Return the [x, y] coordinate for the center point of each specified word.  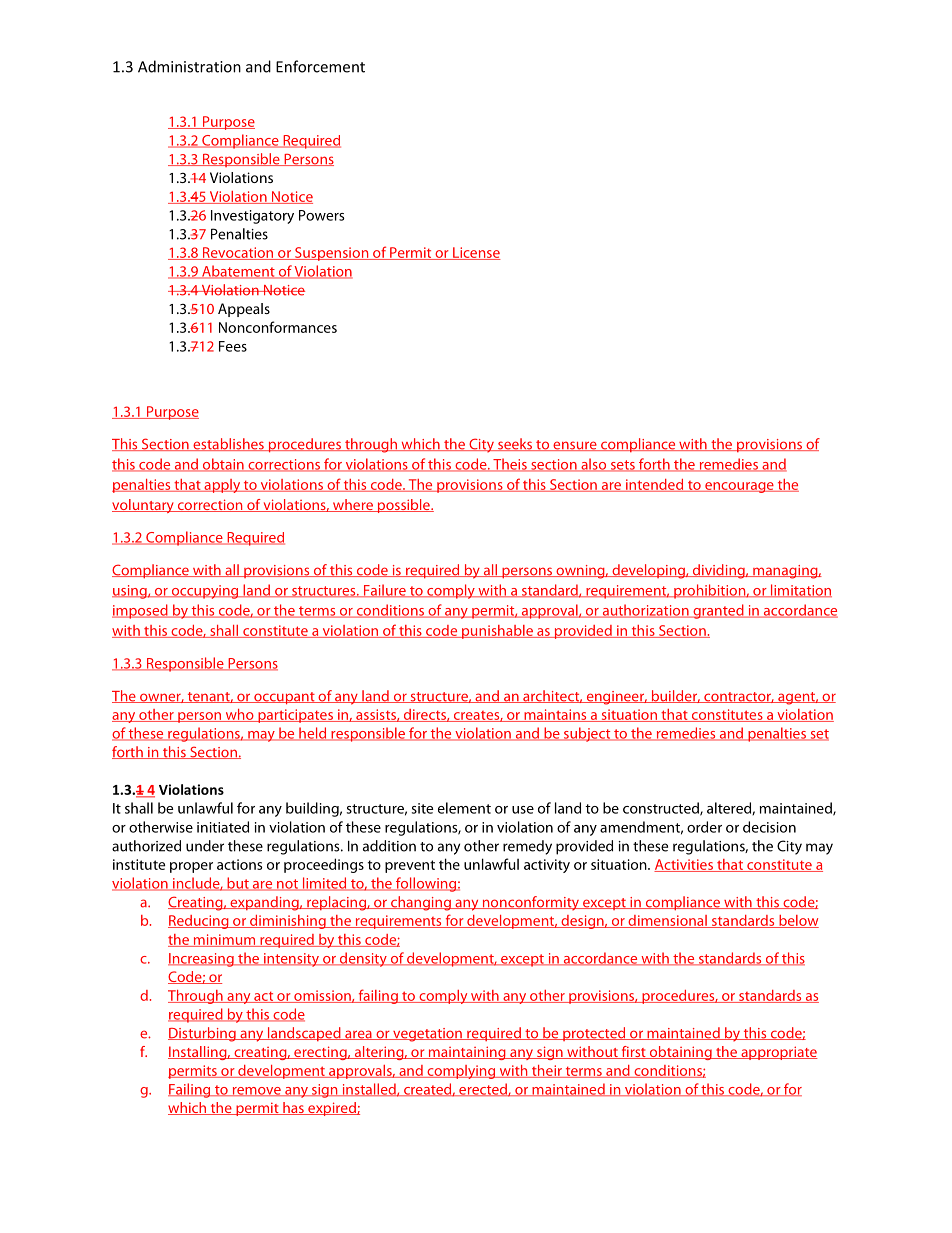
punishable [497, 632]
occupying [205, 592]
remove [256, 1091]
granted [718, 611]
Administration [189, 66]
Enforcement [320, 66]
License [476, 253]
